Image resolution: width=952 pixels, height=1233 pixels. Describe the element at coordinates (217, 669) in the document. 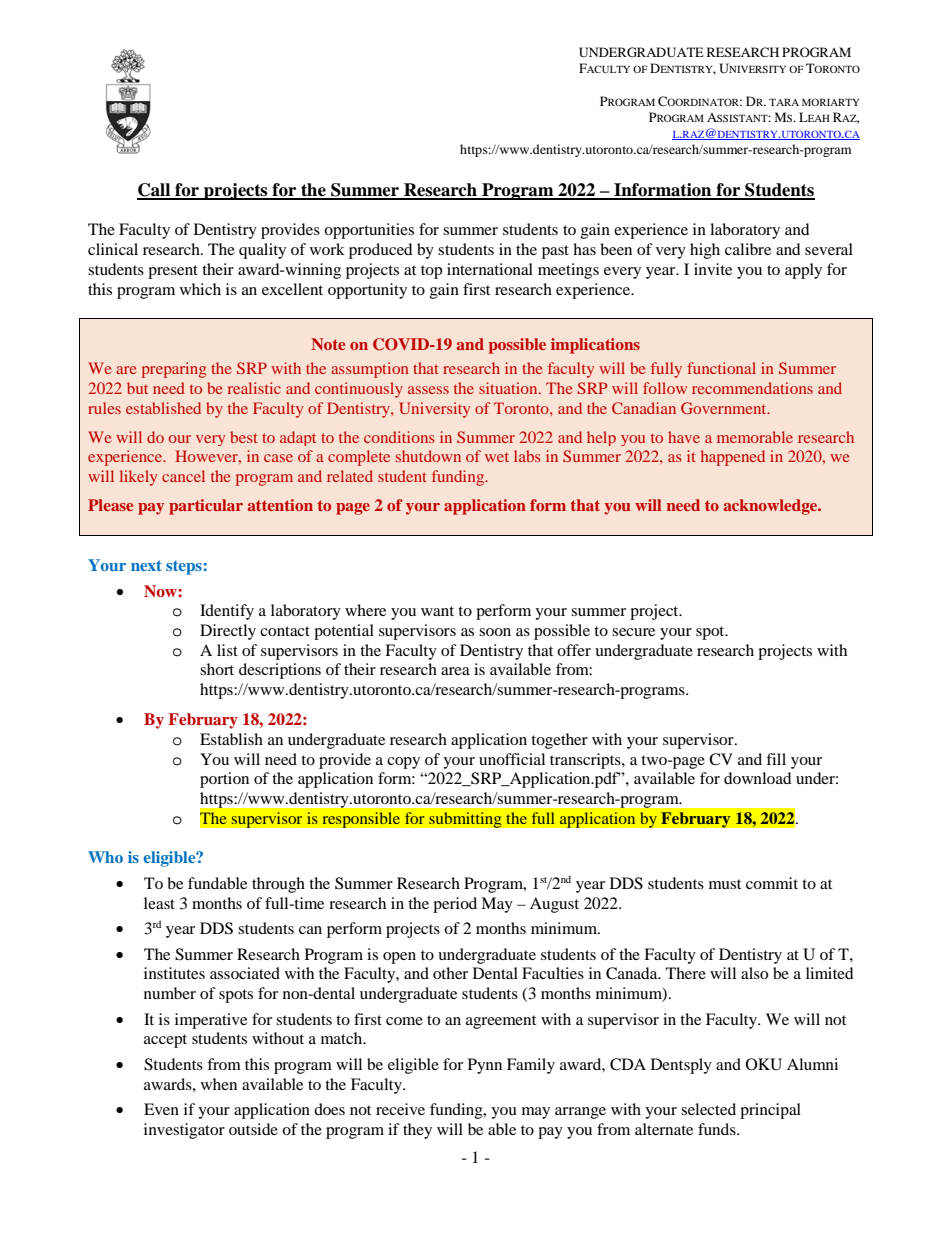

I see `short` at that location.
